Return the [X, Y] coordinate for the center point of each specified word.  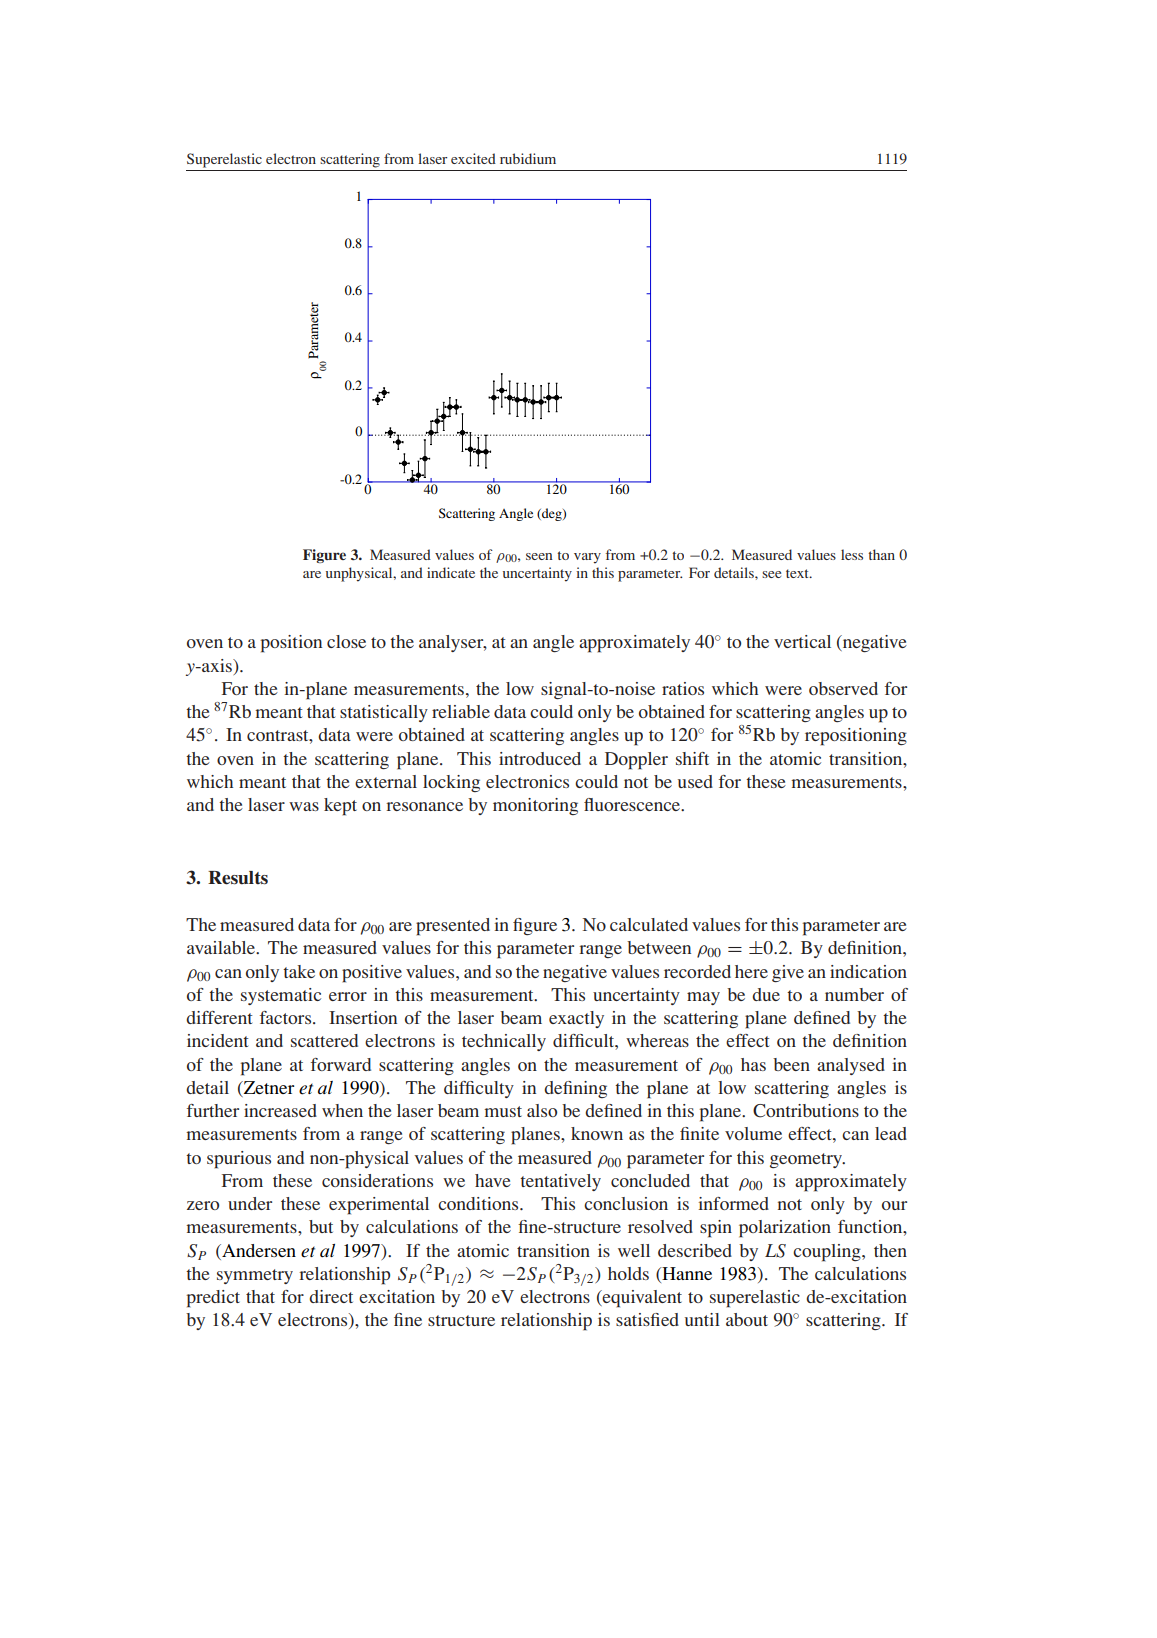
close [346, 641]
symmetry [255, 1276]
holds [628, 1273]
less [852, 554]
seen [539, 556]
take [299, 971]
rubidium [528, 158]
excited [473, 158]
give [788, 973]
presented [453, 927]
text [798, 573]
